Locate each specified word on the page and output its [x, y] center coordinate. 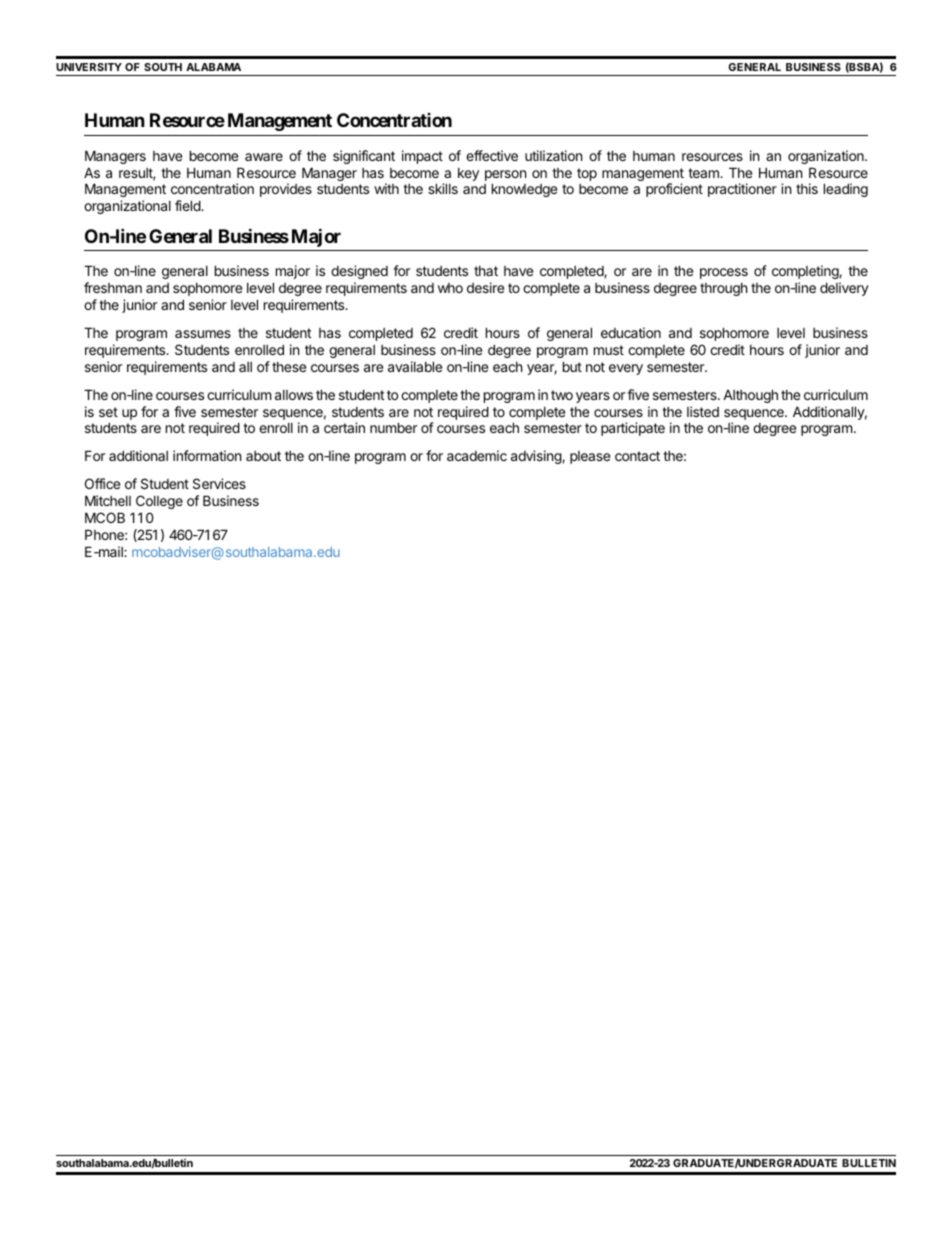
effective [492, 155]
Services [219, 483]
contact [637, 456]
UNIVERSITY [89, 67]
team [704, 173]
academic [477, 455]
